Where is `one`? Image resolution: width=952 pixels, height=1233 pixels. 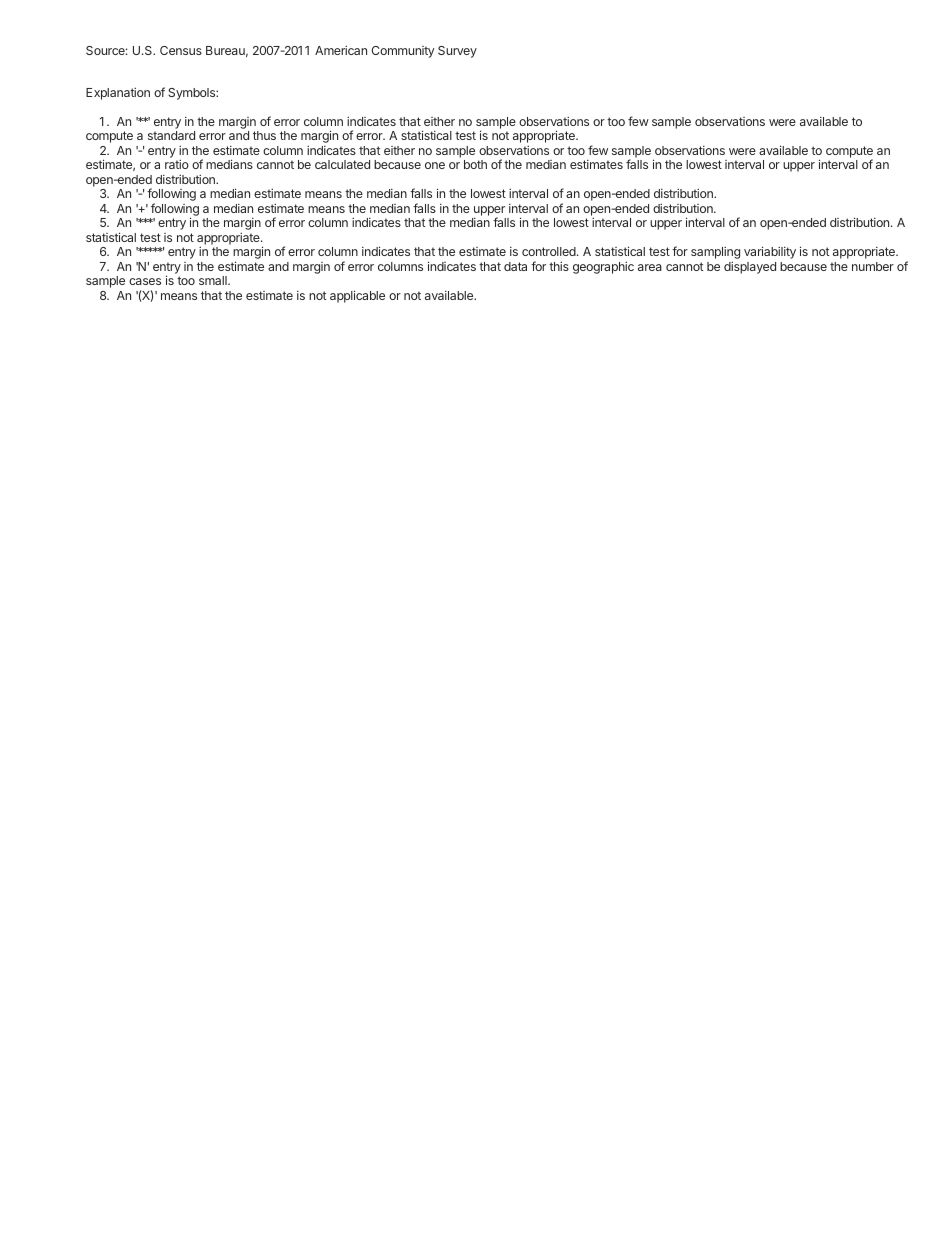
one is located at coordinates (435, 165).
